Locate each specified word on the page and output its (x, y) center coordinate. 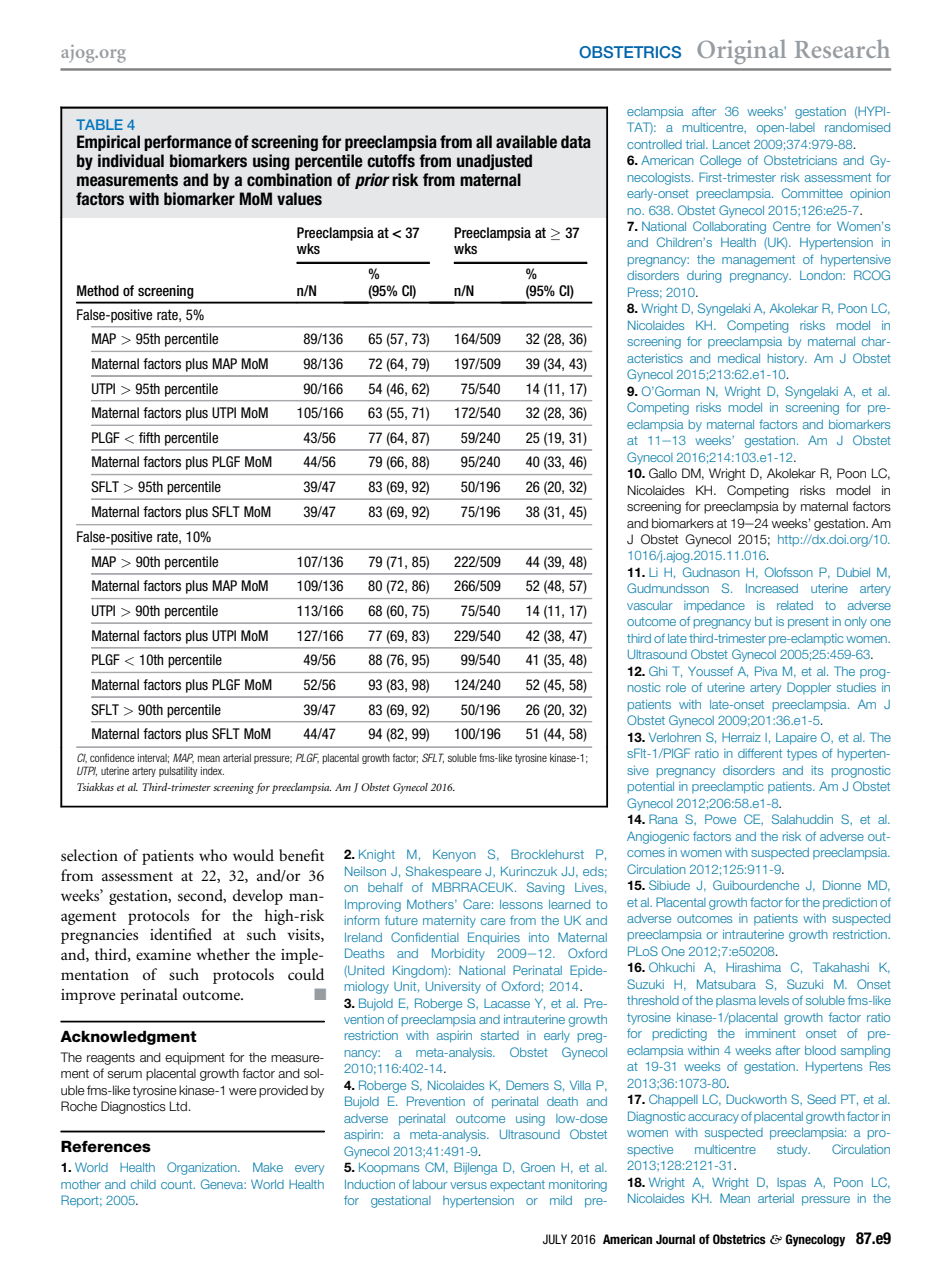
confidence (112, 757)
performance (188, 143)
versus (468, 1185)
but (763, 621)
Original (741, 51)
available (526, 142)
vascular (650, 605)
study (793, 1151)
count (178, 1184)
